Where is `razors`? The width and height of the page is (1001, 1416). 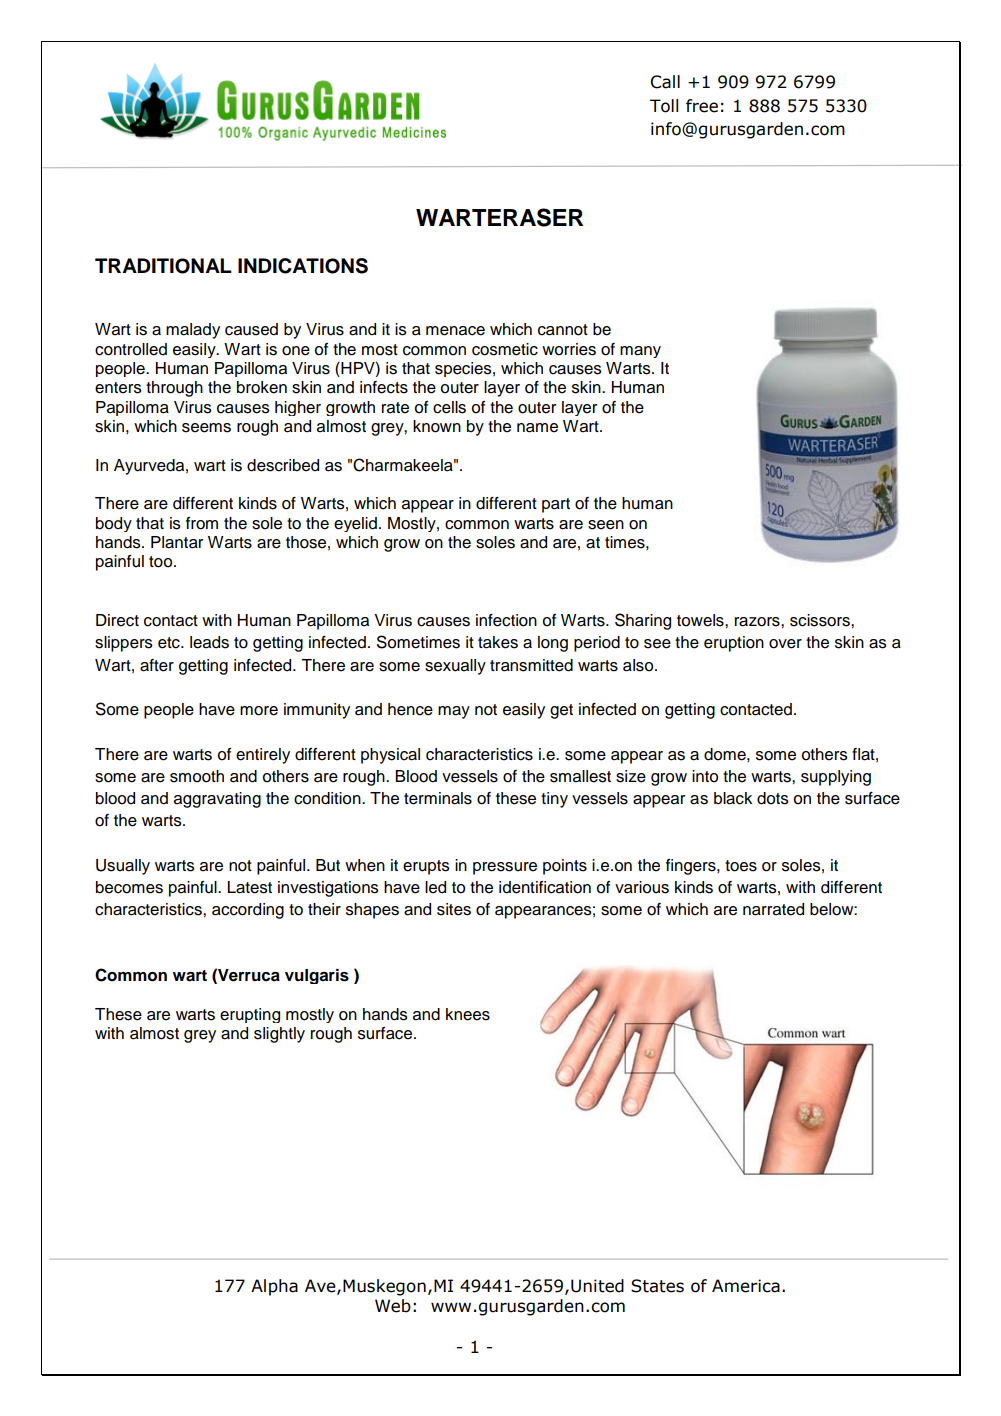 razors is located at coordinates (758, 622).
